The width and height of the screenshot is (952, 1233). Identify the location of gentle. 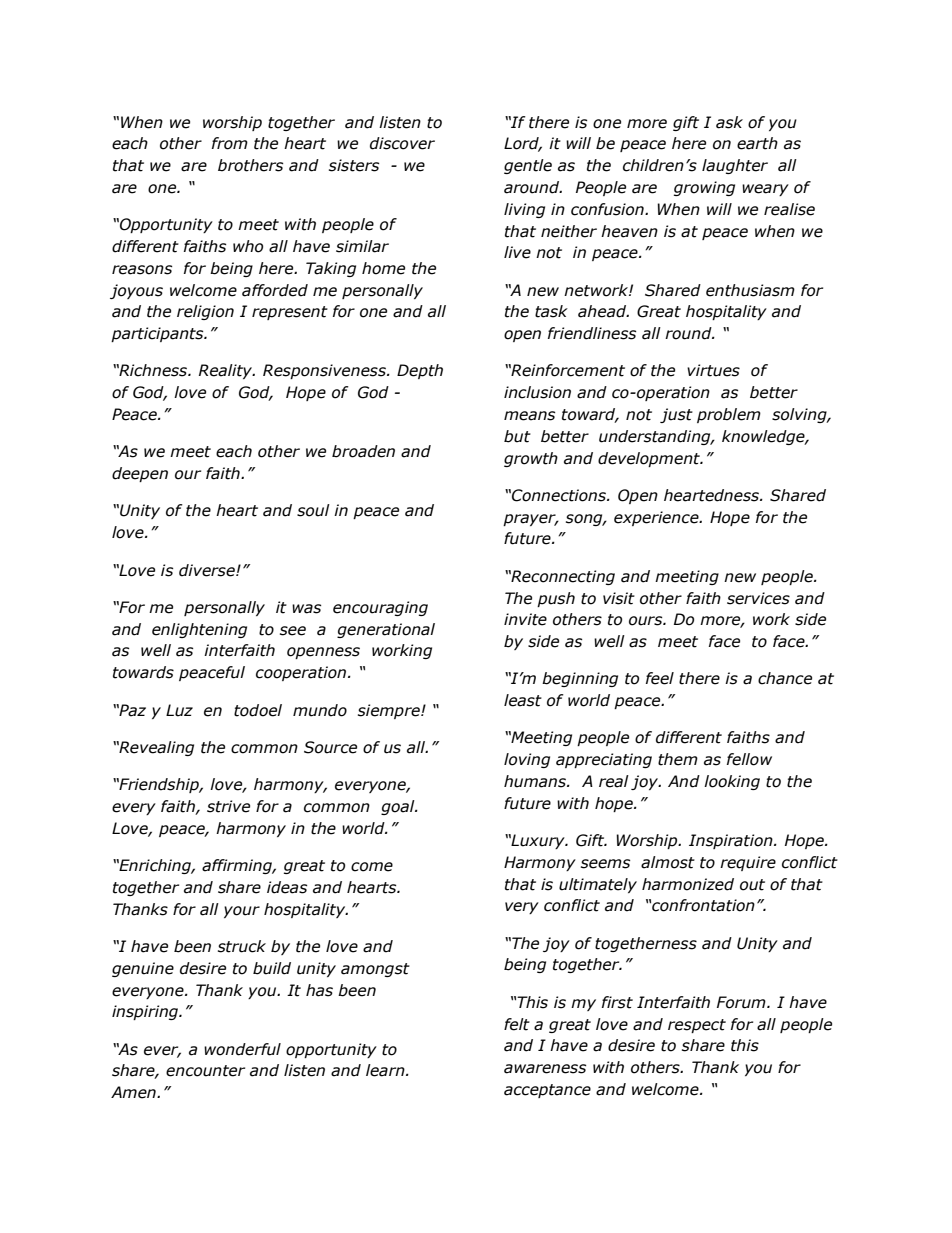
(528, 166).
